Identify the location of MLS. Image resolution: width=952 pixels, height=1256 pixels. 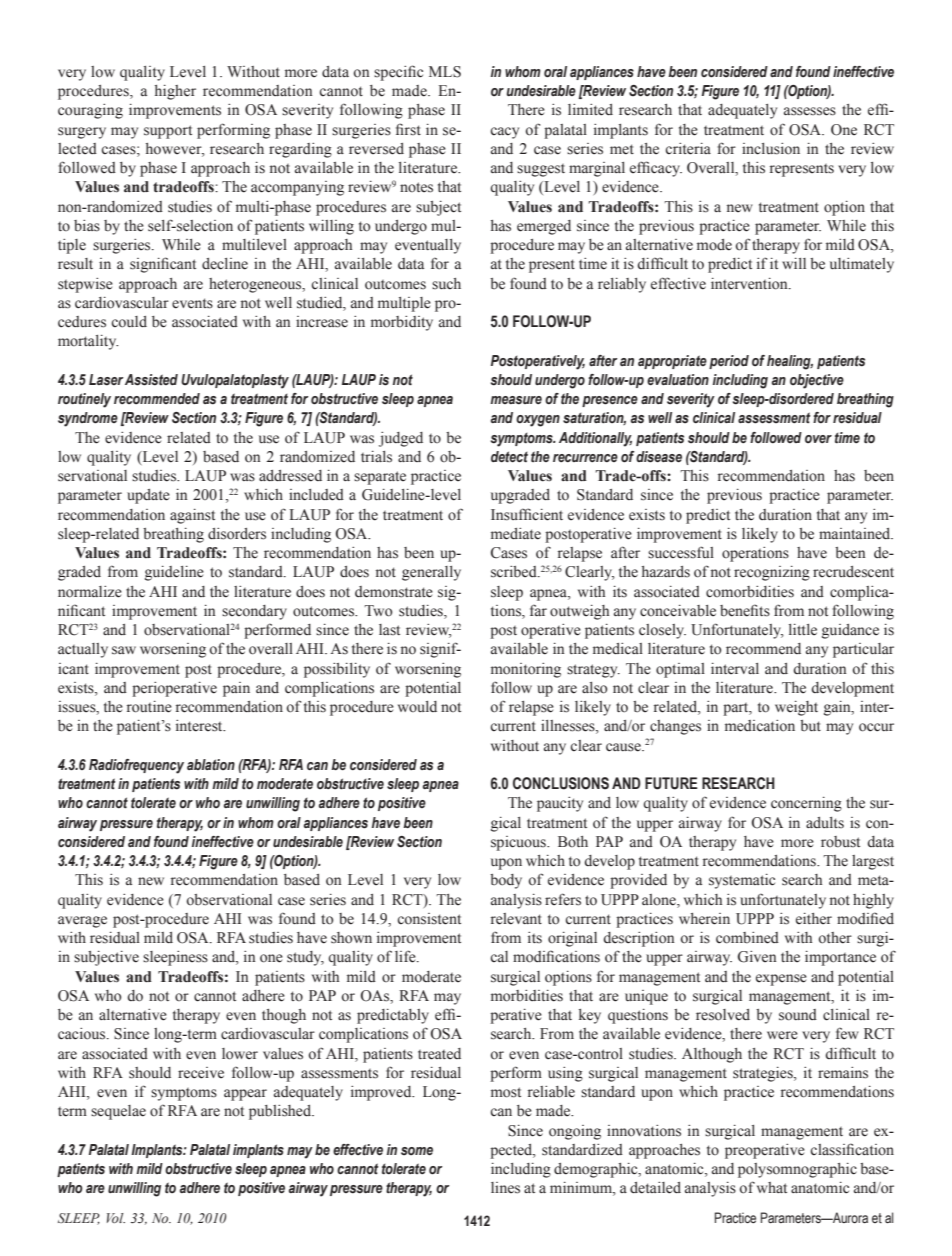
(445, 72).
